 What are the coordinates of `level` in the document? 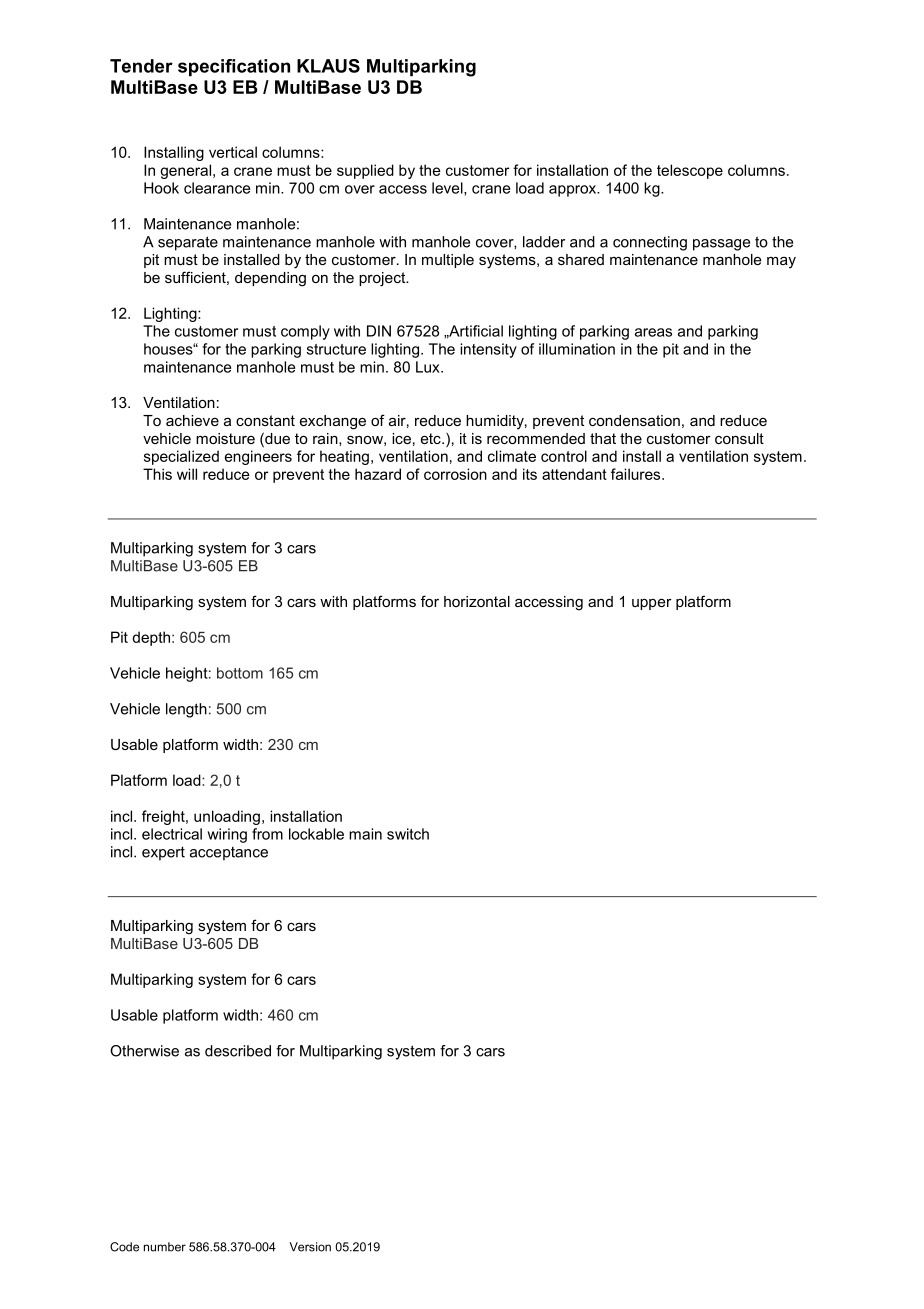 It's located at (448, 189).
